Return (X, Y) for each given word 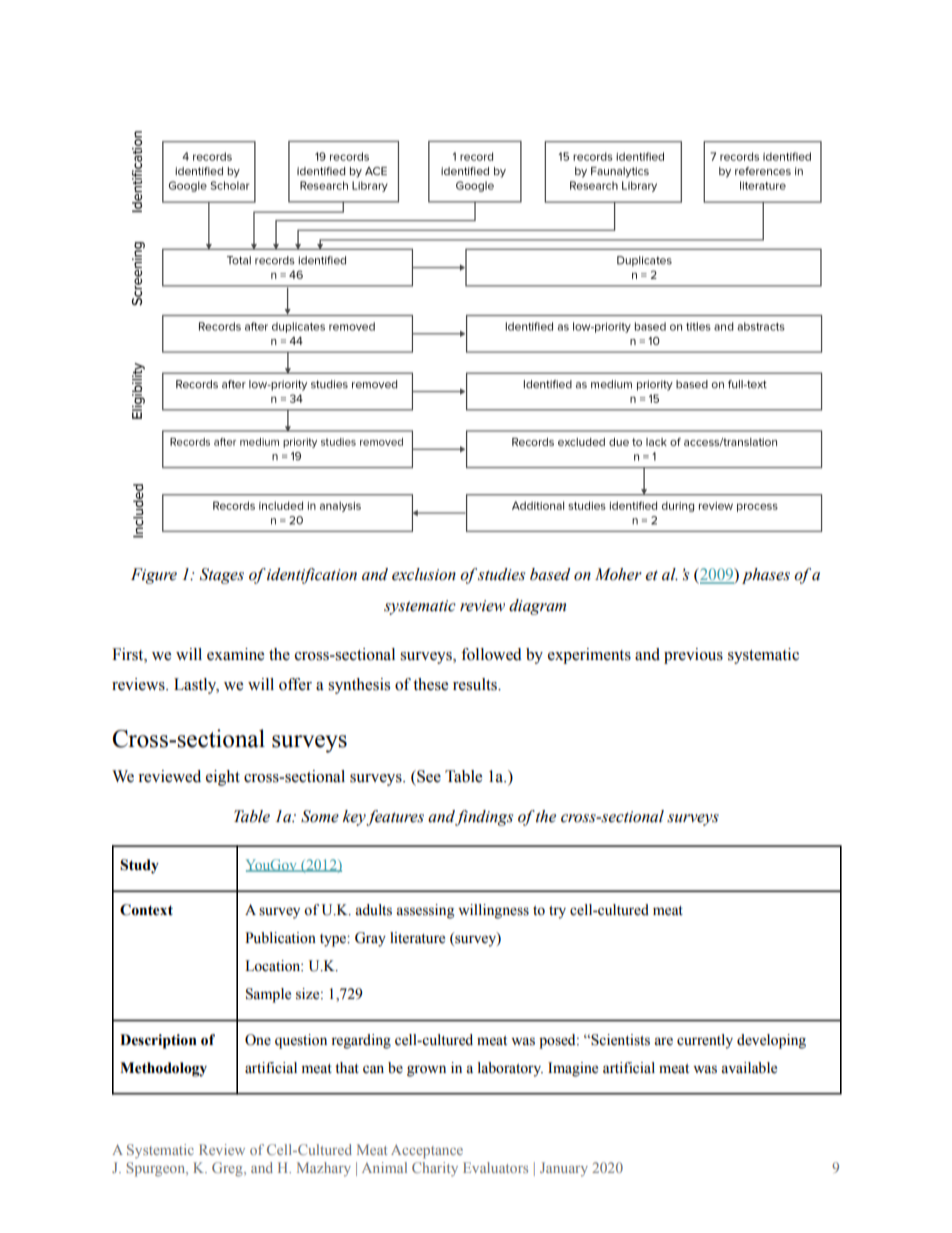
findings (484, 818)
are (663, 1041)
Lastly (196, 686)
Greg (228, 1169)
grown (426, 1071)
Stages (222, 576)
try (557, 912)
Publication (280, 938)
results (476, 684)
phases (766, 576)
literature (417, 938)
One (258, 1040)
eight (223, 778)
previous (693, 656)
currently (705, 1041)
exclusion (424, 574)
